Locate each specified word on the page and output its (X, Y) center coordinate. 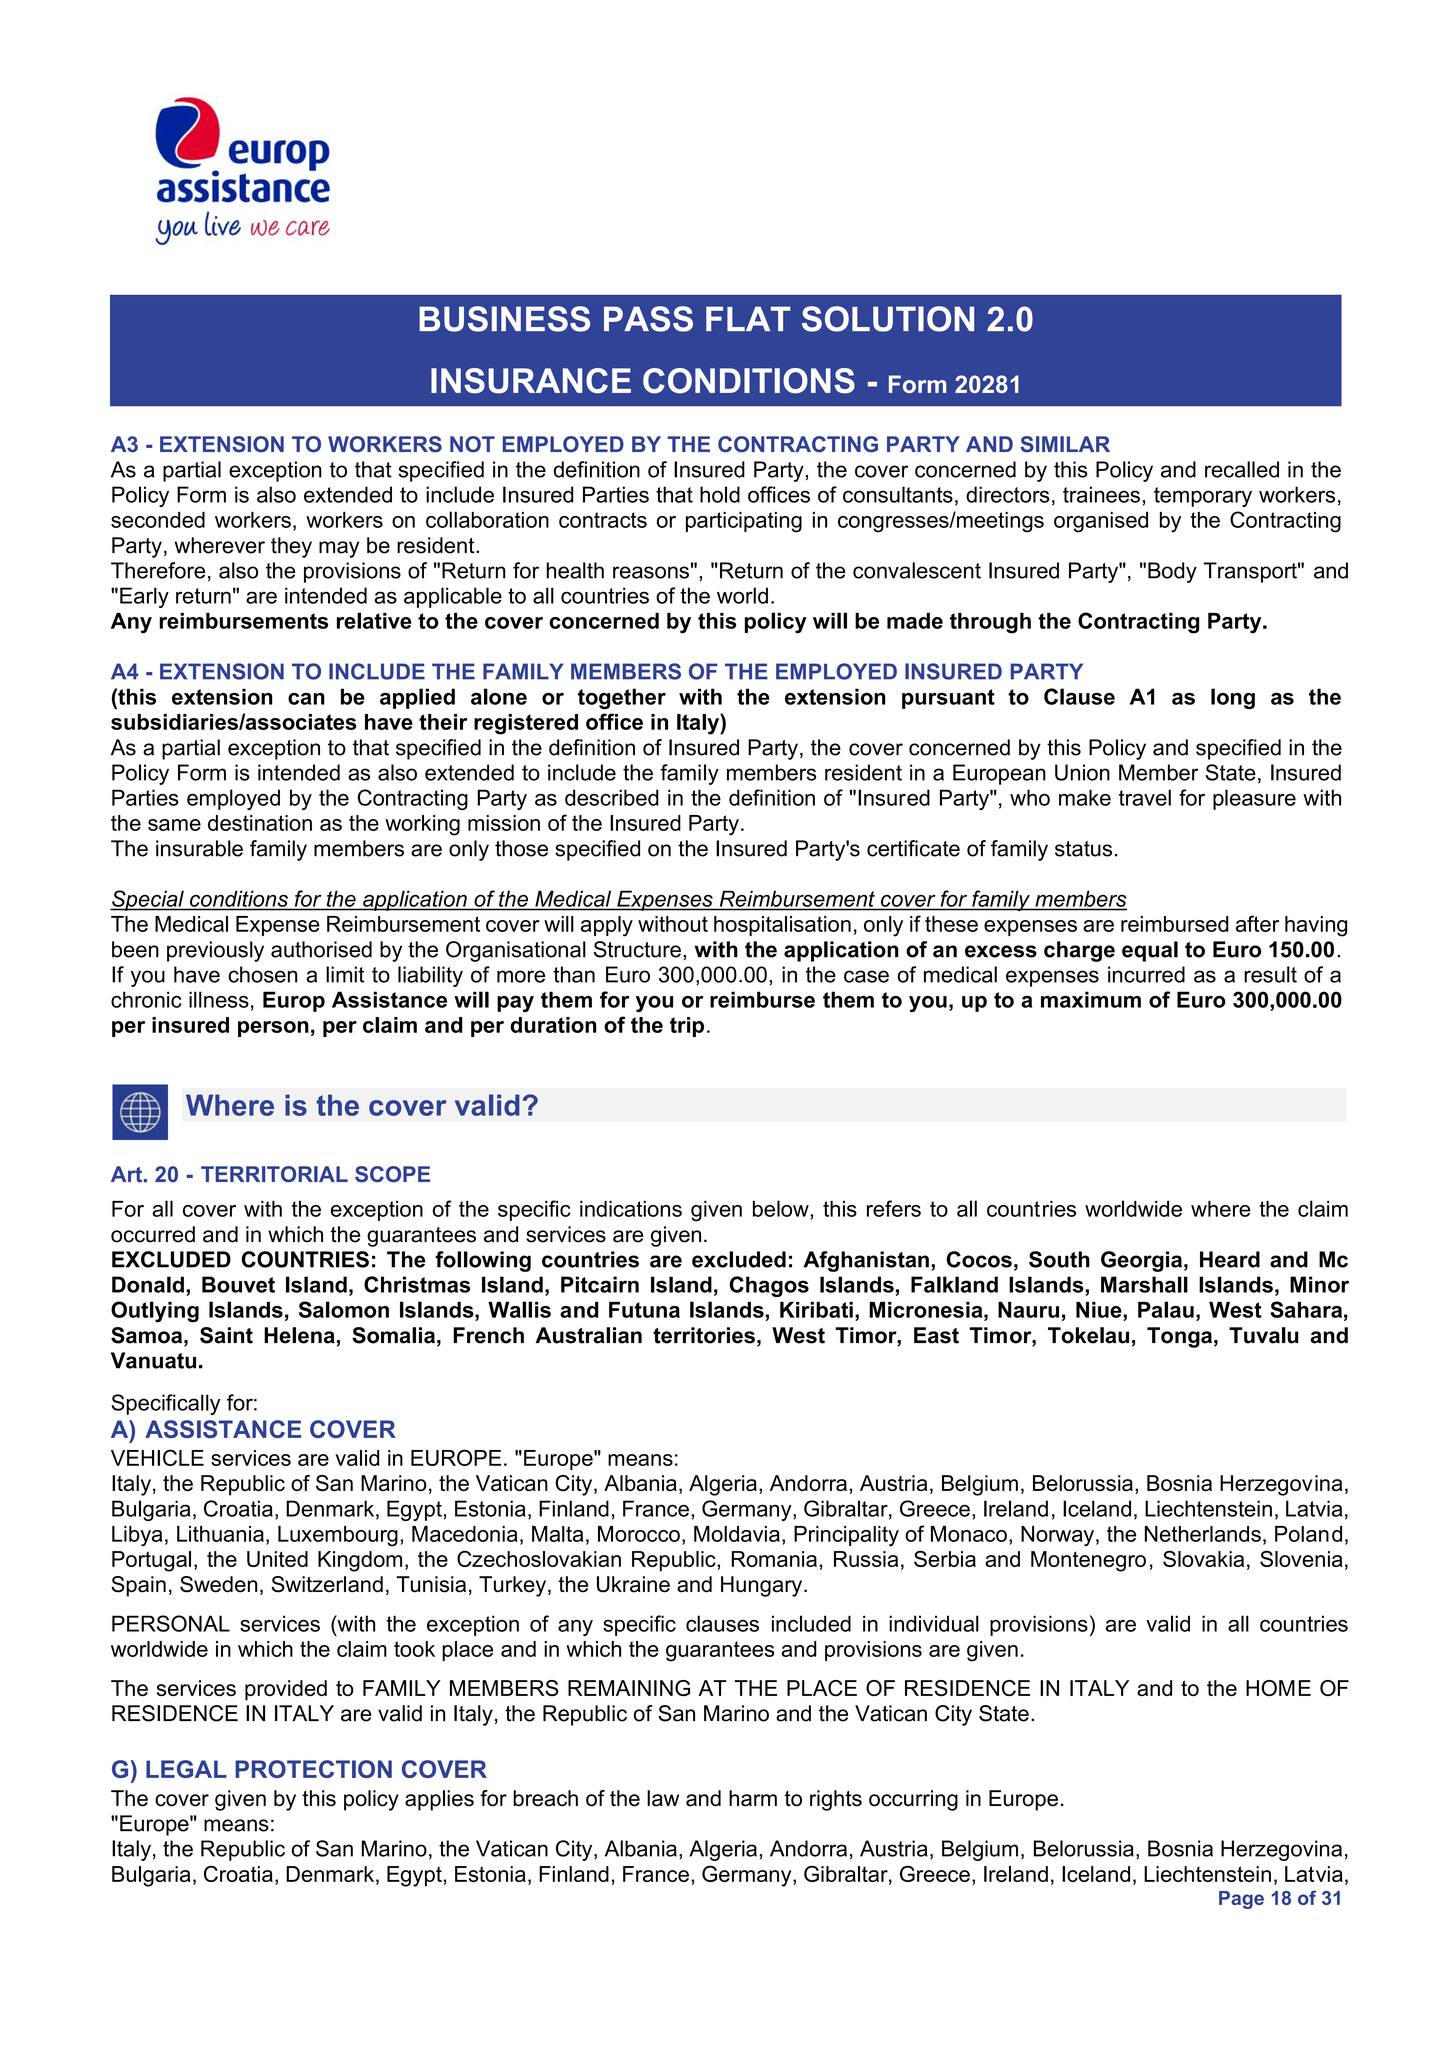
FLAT (748, 318)
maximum (1091, 999)
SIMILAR (1065, 444)
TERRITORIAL (274, 1174)
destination (260, 823)
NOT (472, 444)
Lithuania (220, 1534)
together (622, 698)
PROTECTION (313, 1769)
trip (687, 1027)
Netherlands (1203, 1534)
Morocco (639, 1534)
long (1233, 698)
